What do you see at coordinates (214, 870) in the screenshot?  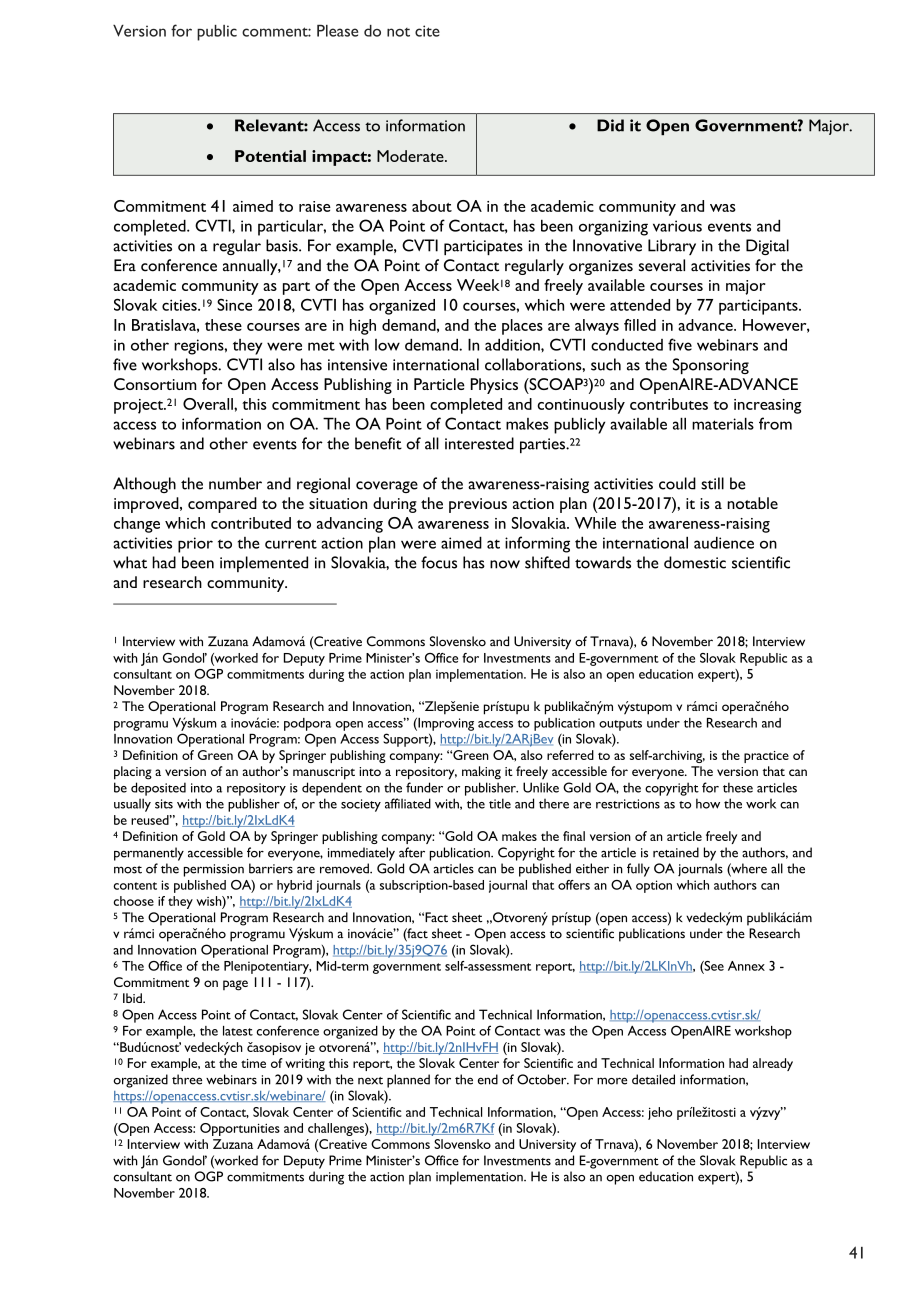 I see `permission` at bounding box center [214, 870].
